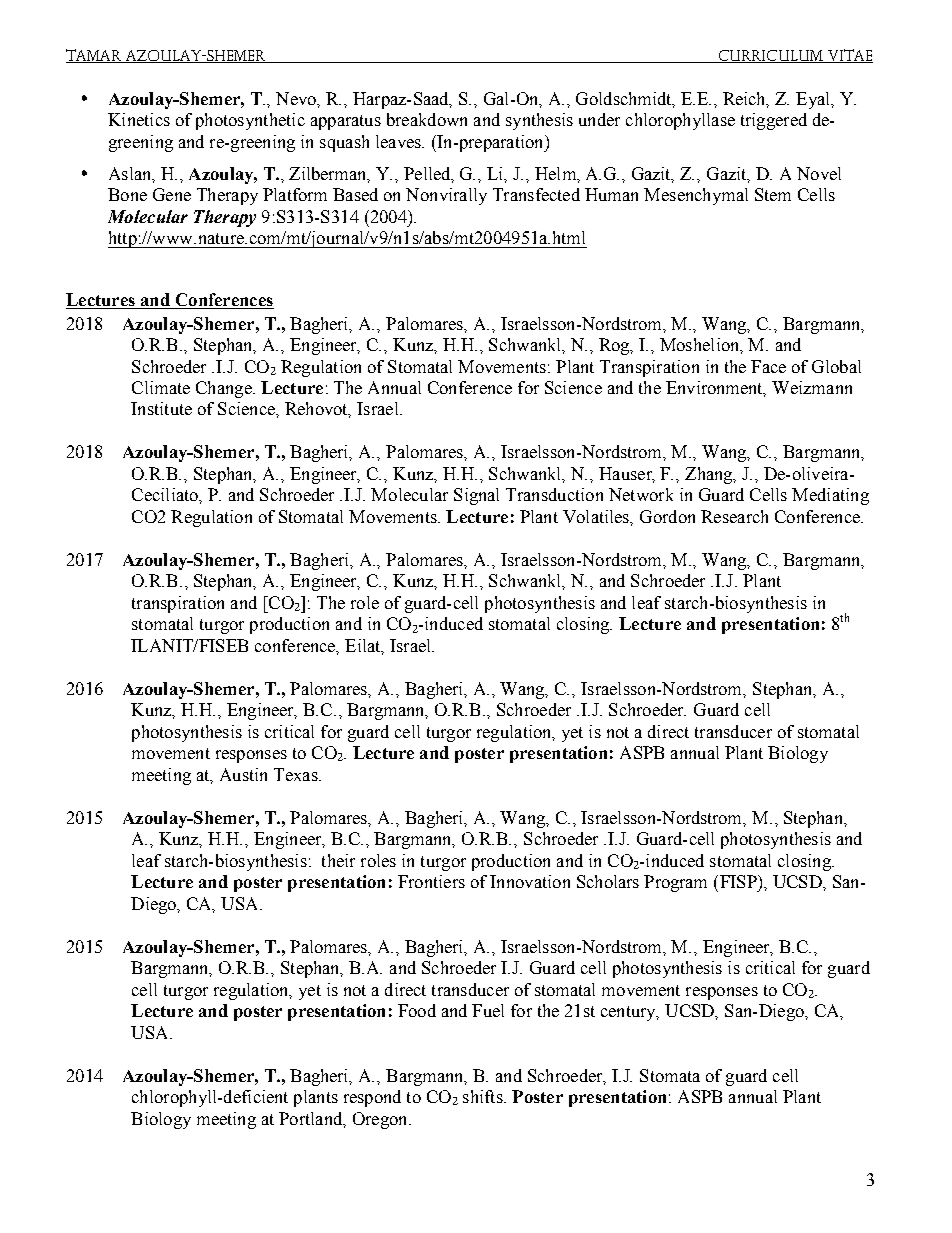 The height and width of the page is (1233, 952). What do you see at coordinates (536, 194) in the page?
I see `Transfected` at bounding box center [536, 194].
